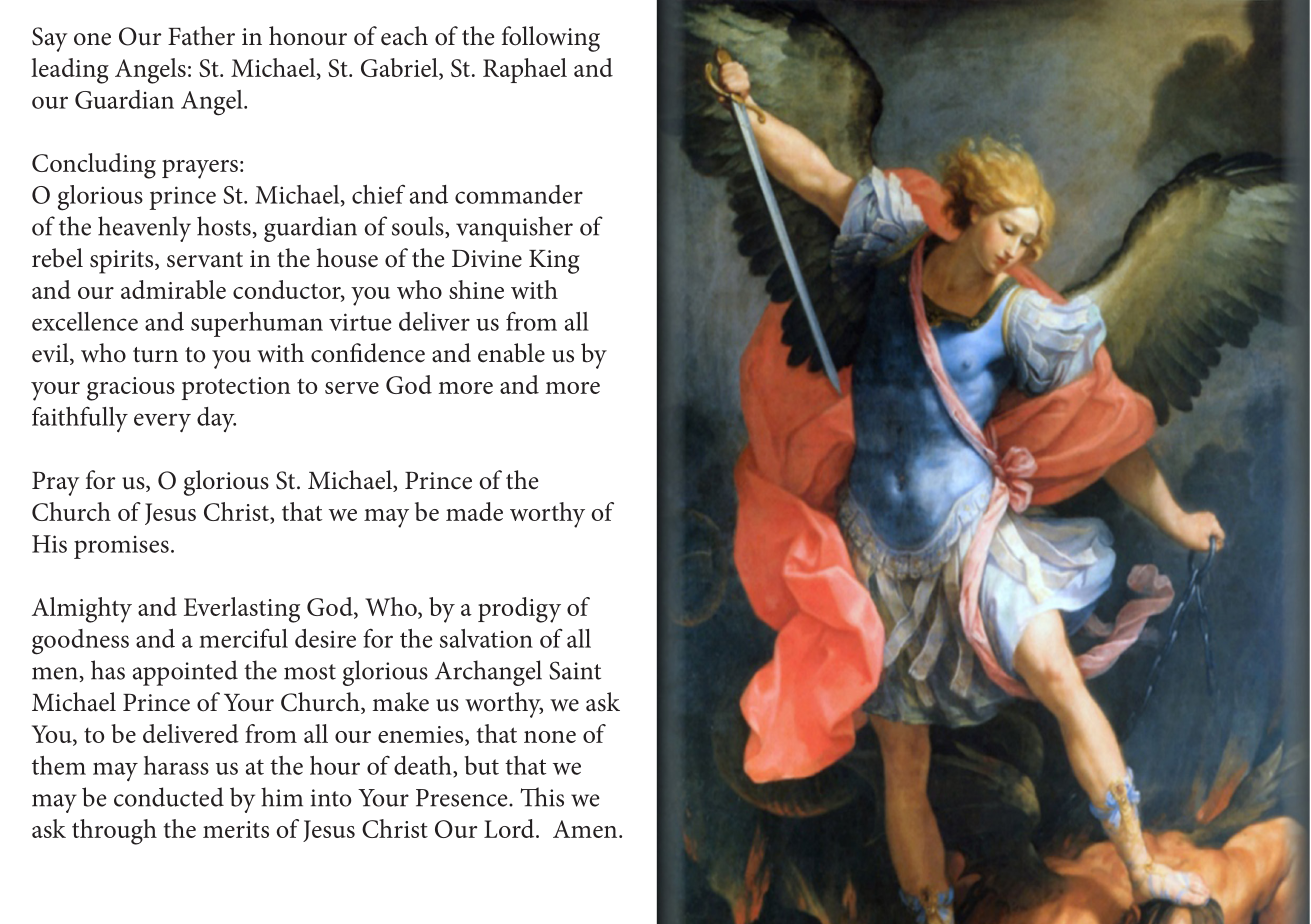 Image resolution: width=1311 pixels, height=924 pixels. I want to click on Everlasting, so click(242, 610).
